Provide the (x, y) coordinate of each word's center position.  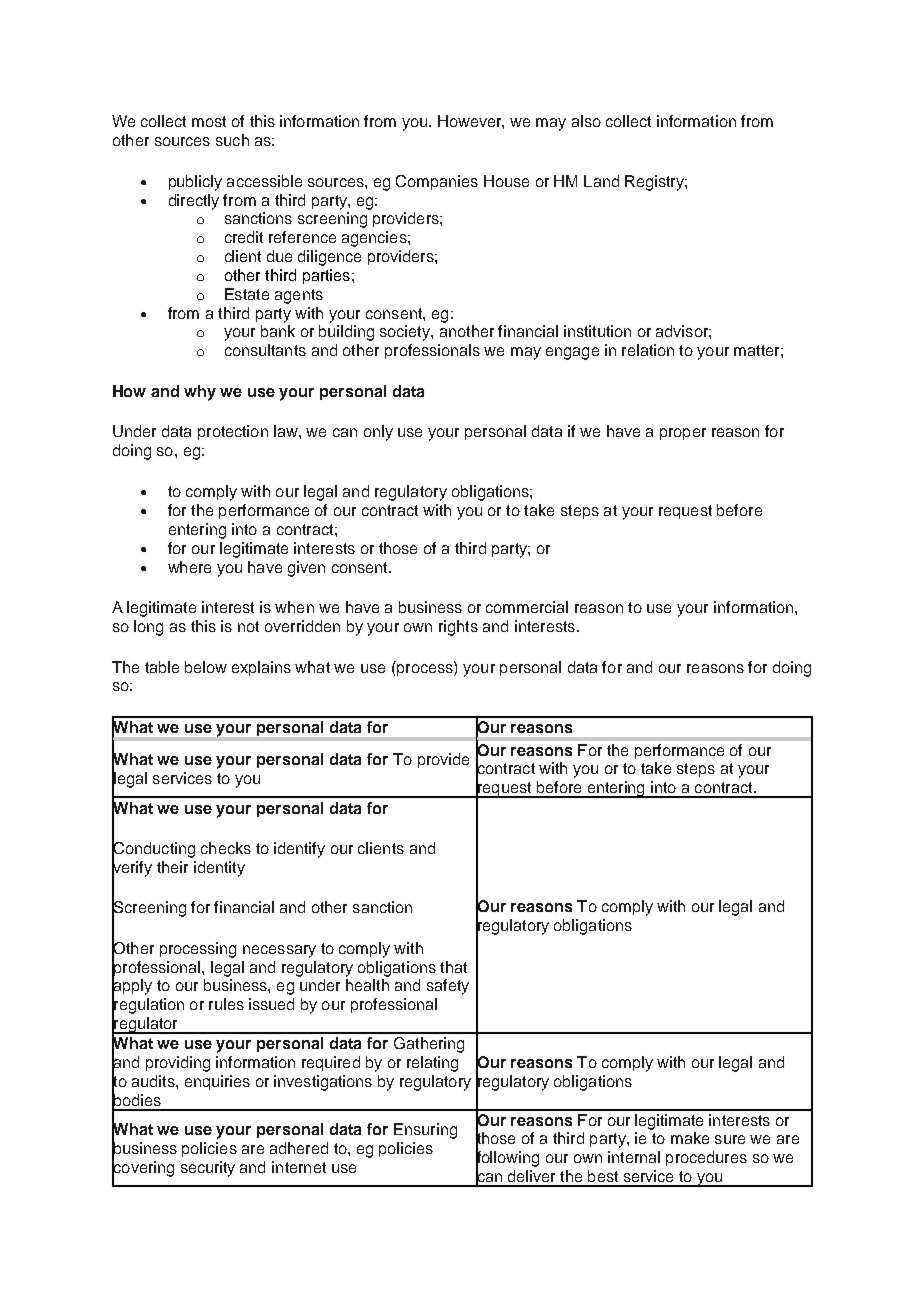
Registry (655, 183)
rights (458, 628)
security (208, 1169)
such (232, 140)
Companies (437, 182)
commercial (527, 607)
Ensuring (425, 1131)
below (206, 667)
